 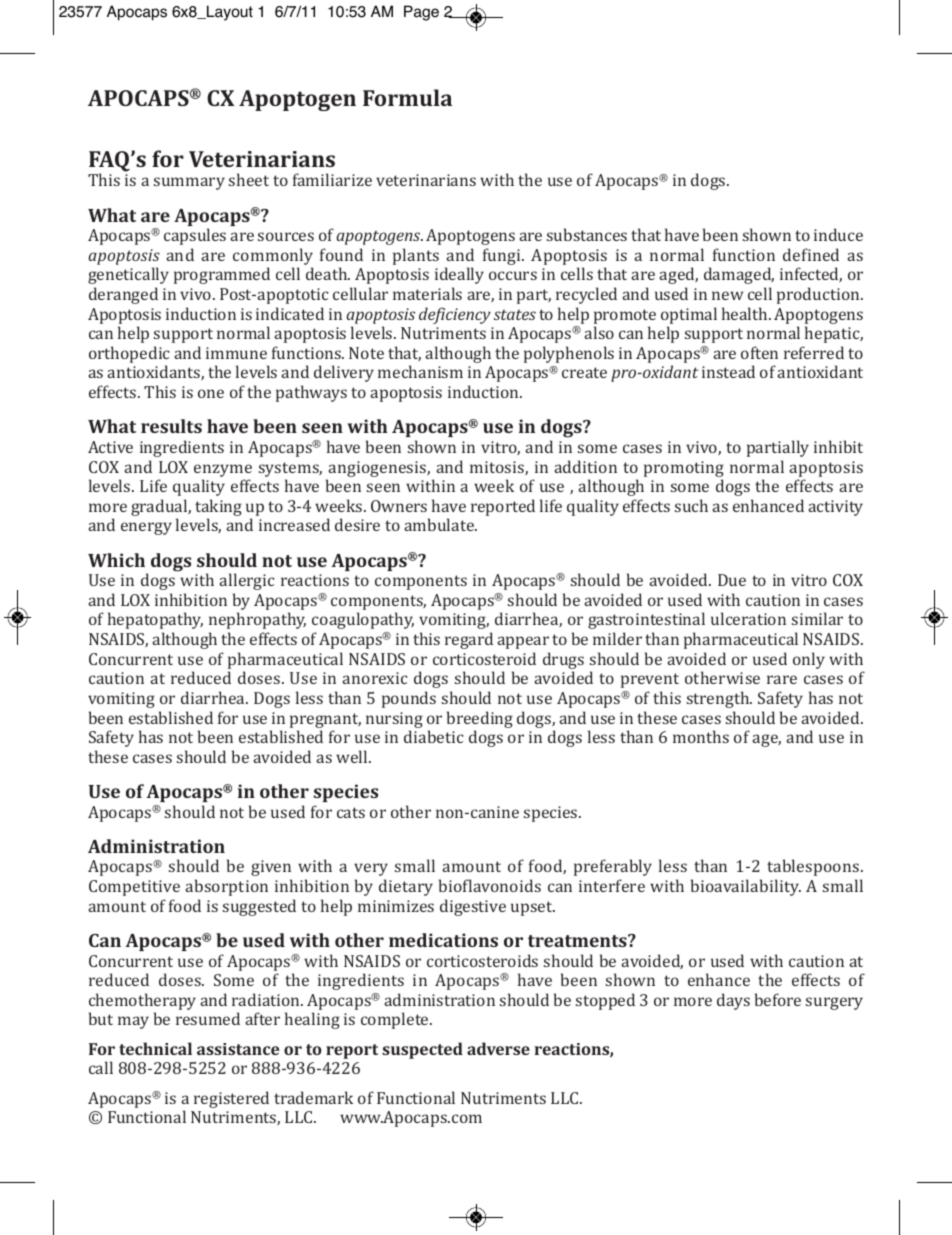 I want to click on energy, so click(x=146, y=528).
